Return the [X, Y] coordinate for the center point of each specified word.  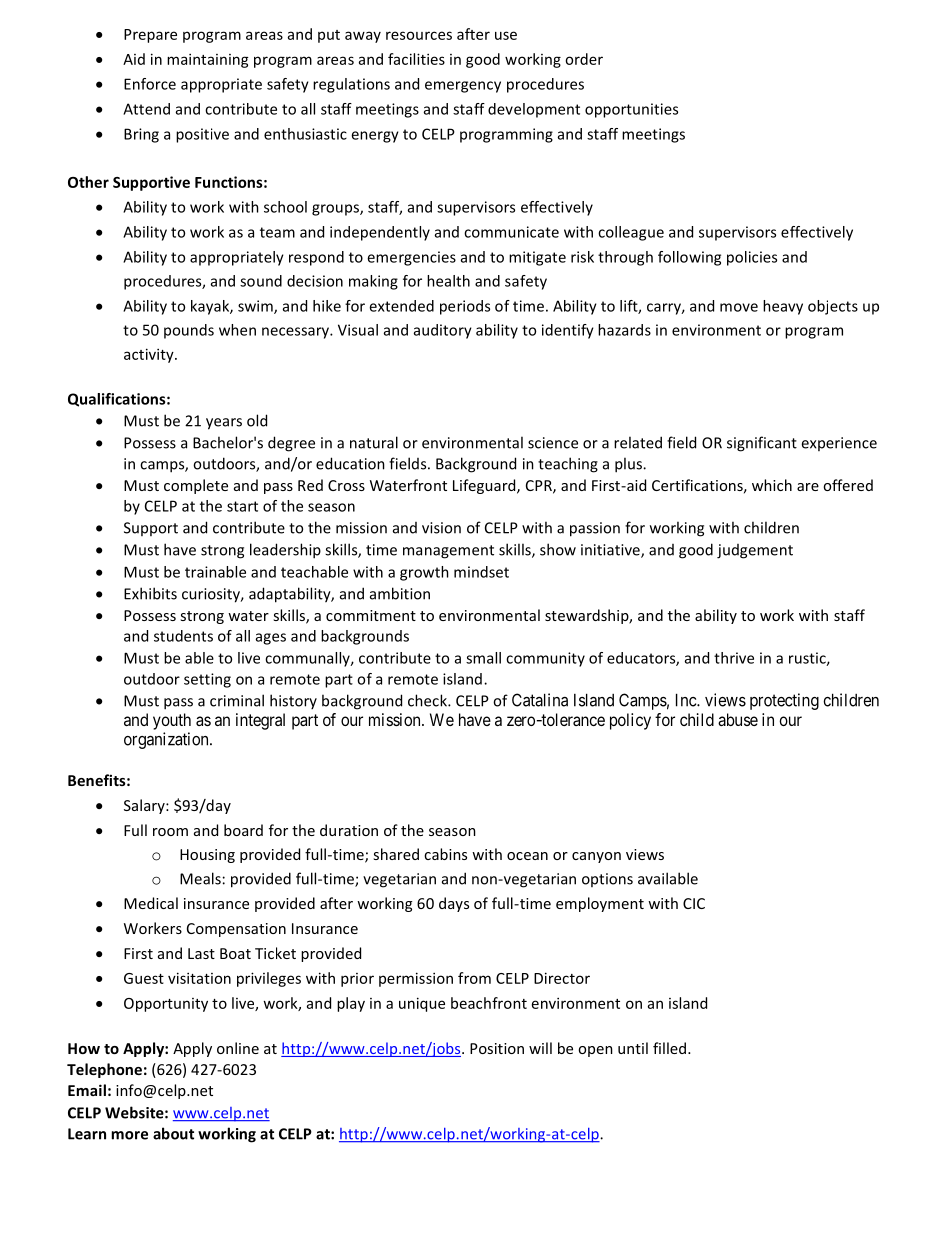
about [173, 1133]
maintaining [208, 60]
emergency [463, 87]
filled [671, 1048]
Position [497, 1048]
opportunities [631, 110]
